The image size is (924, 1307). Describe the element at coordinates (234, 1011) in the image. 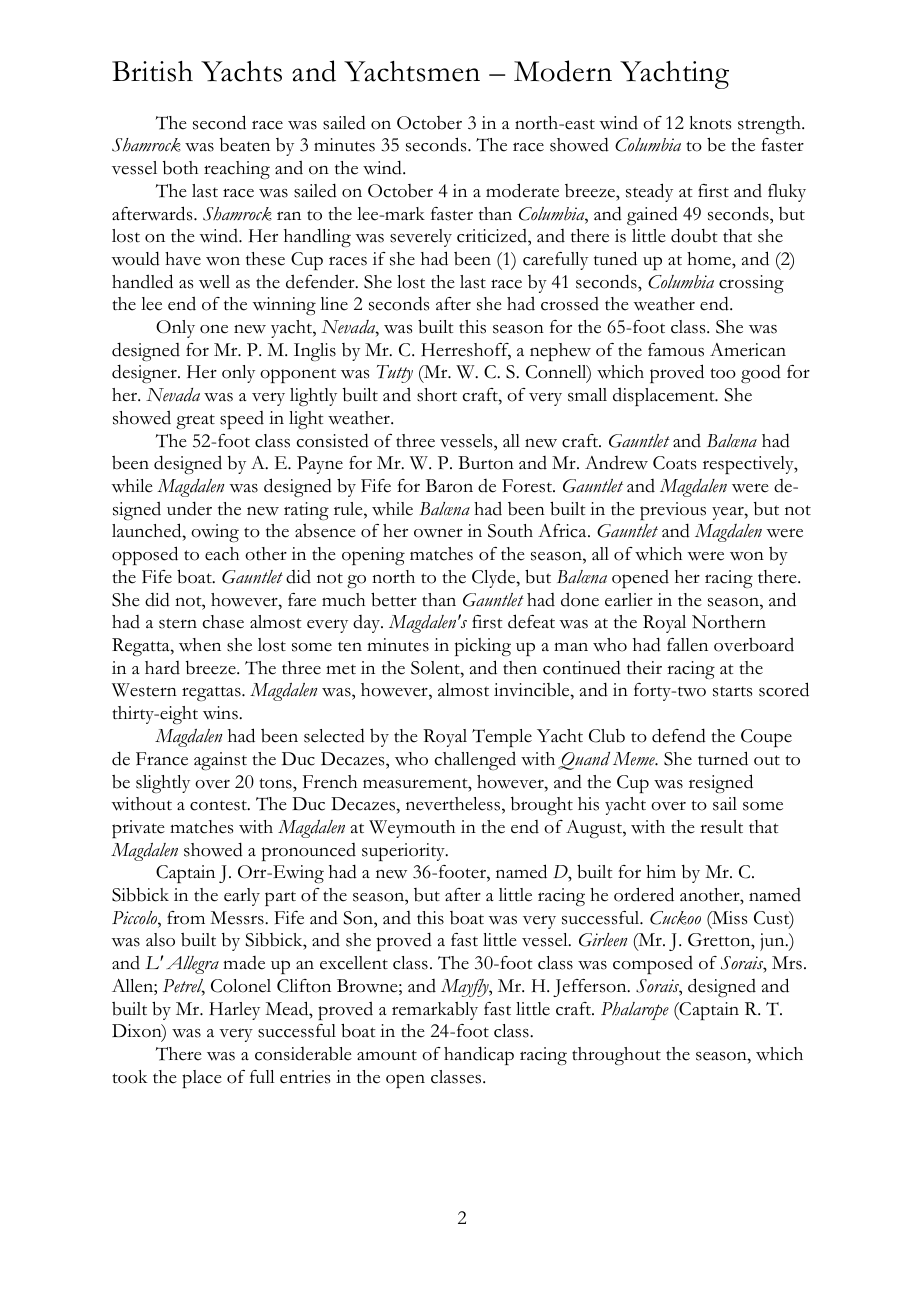

I see `Harley` at that location.
